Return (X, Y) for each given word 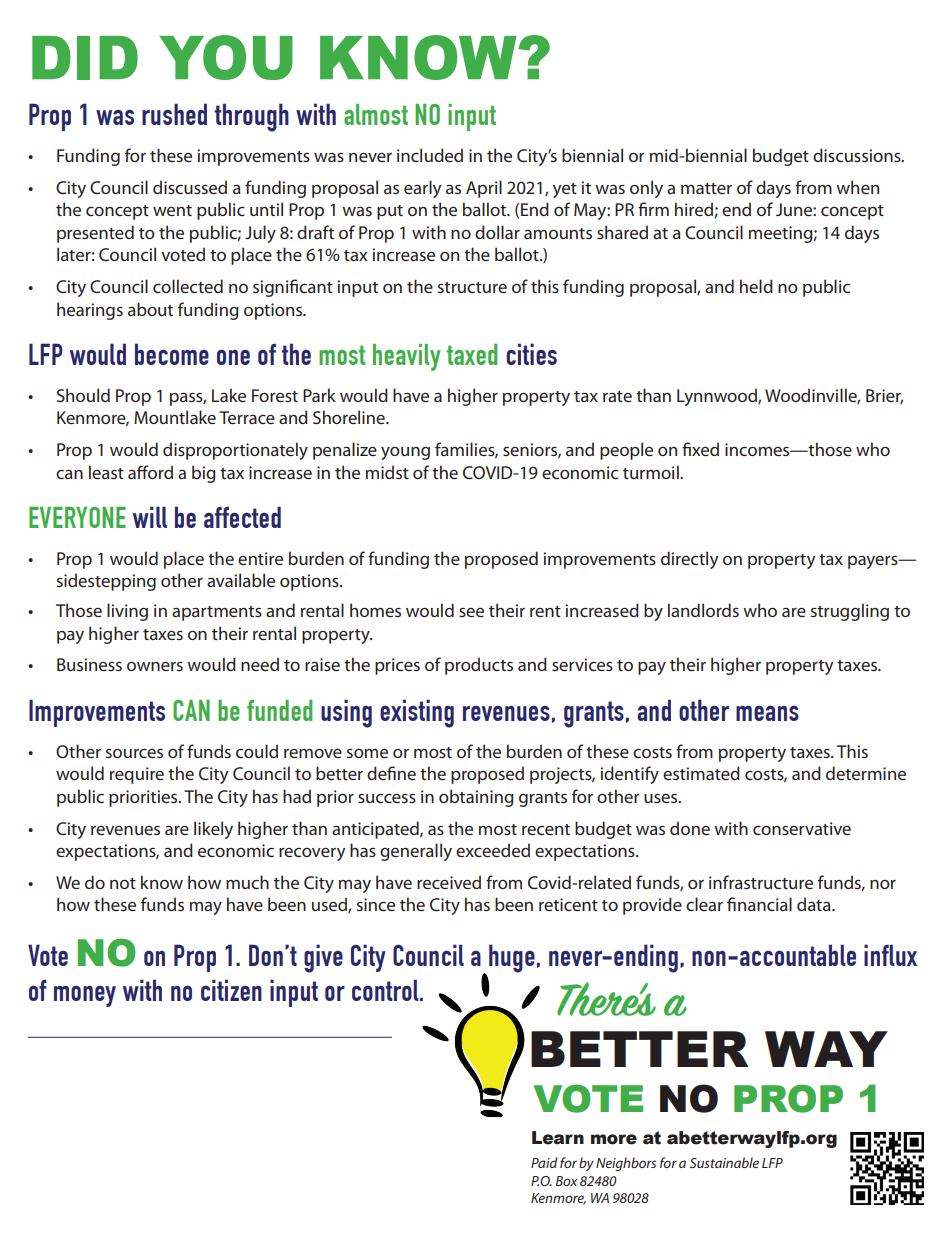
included (430, 155)
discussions (858, 155)
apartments (217, 613)
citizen (231, 990)
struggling (850, 612)
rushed (174, 114)
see (471, 612)
